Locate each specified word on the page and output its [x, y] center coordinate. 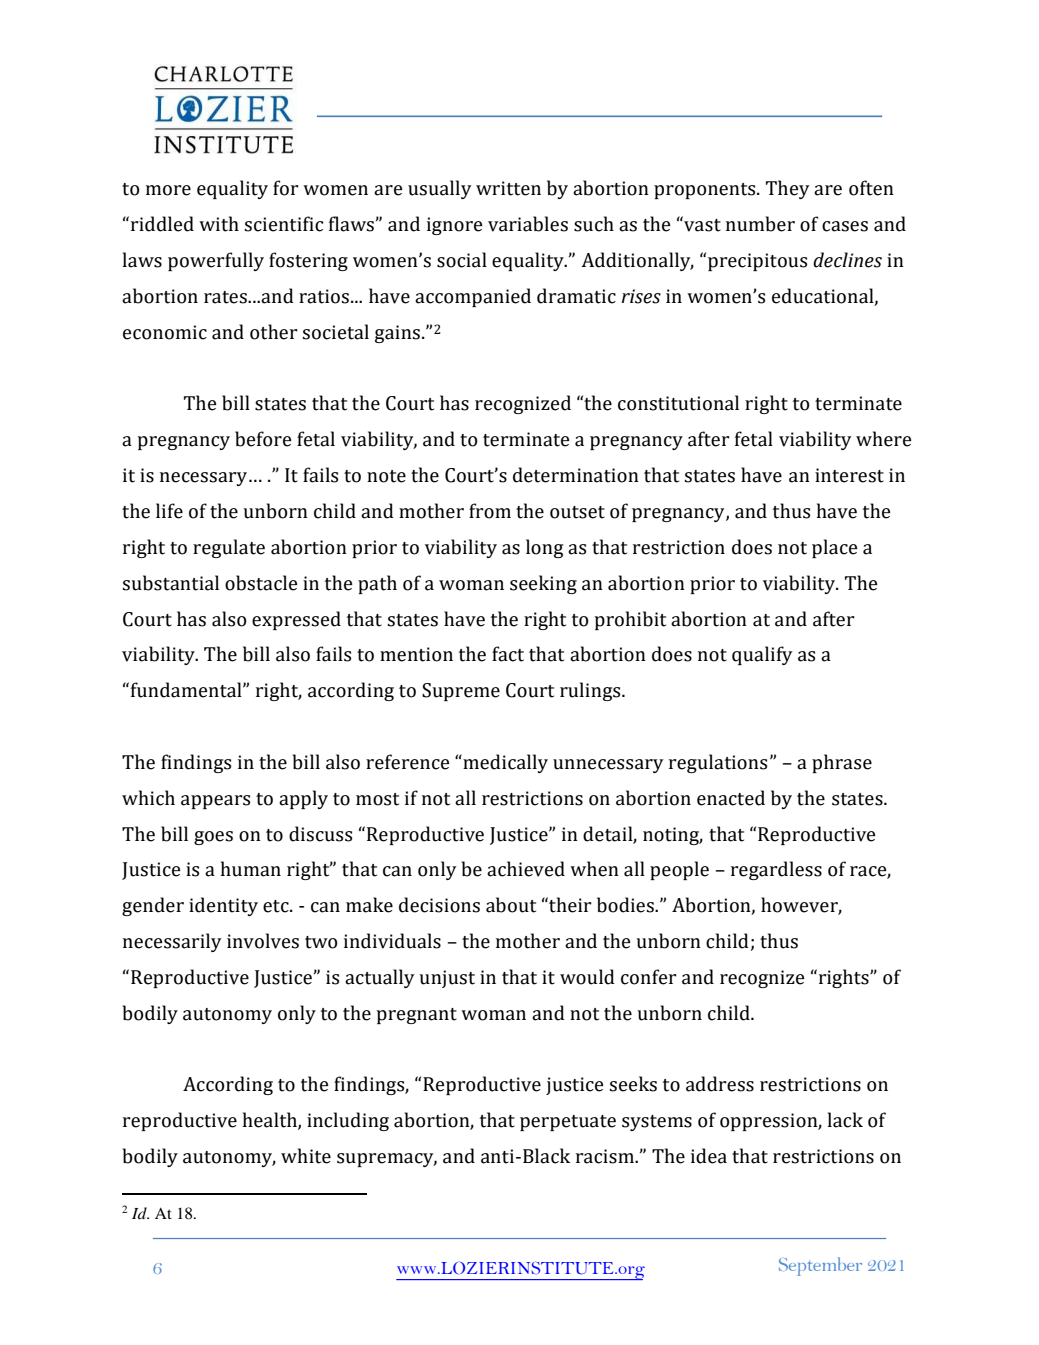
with [219, 224]
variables [528, 224]
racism [606, 1156]
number [760, 224]
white [306, 1156]
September [820, 1266]
